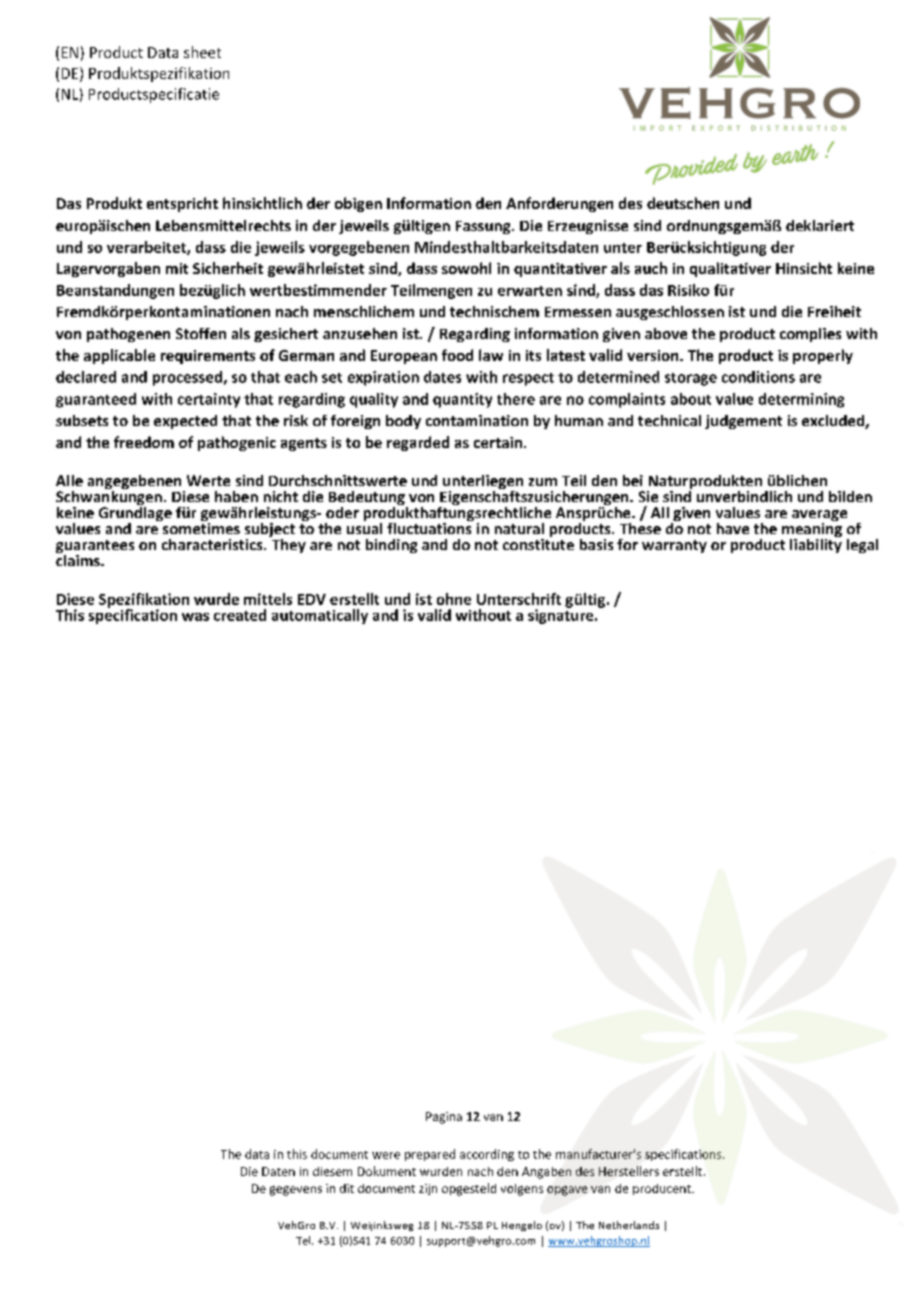  Describe the element at coordinates (683, 203) in the page. I see `deutschen` at that location.
